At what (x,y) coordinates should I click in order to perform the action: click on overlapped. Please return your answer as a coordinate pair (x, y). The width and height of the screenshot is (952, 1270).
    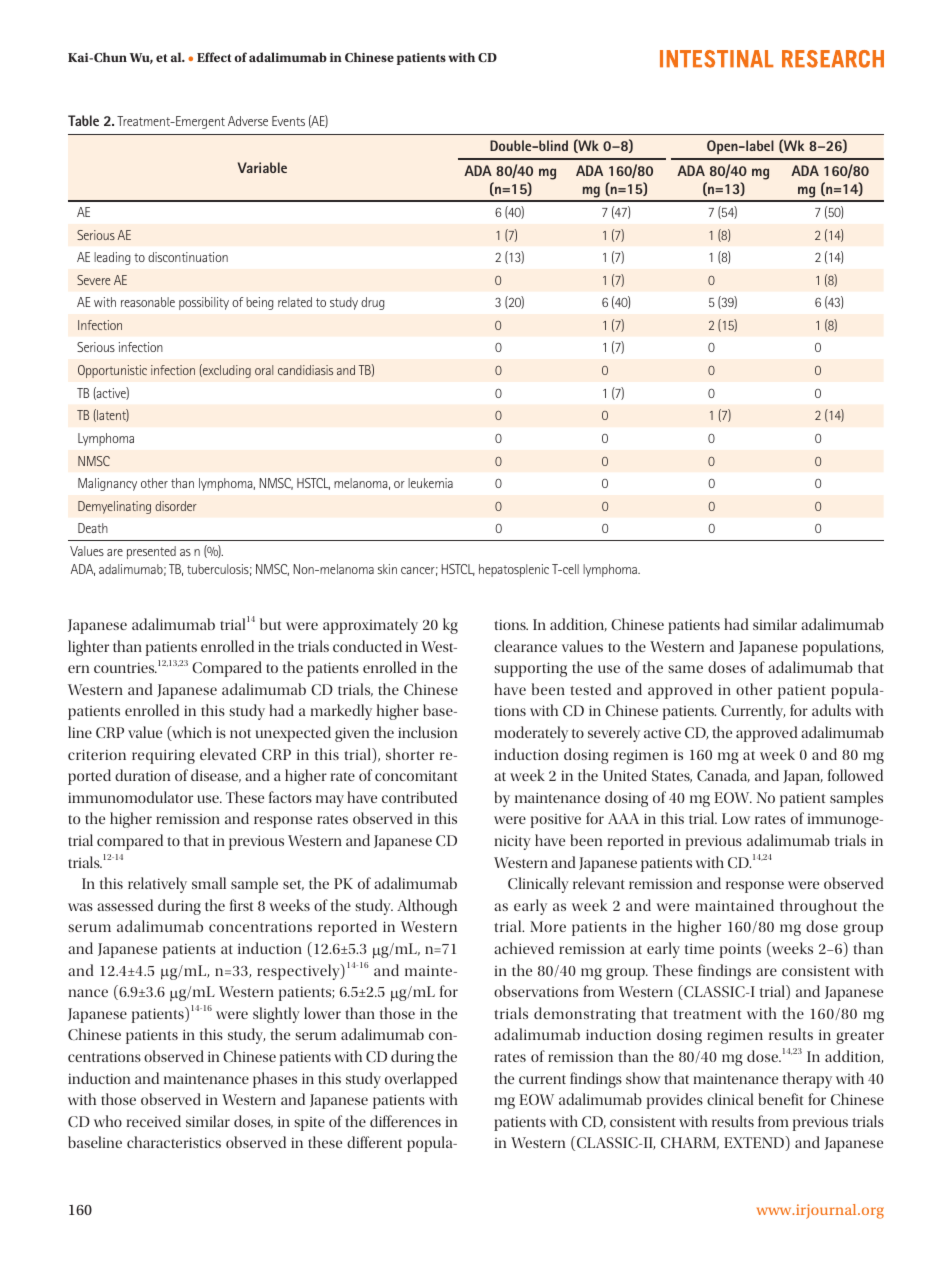
    Looking at the image, I should click on (421, 1080).
